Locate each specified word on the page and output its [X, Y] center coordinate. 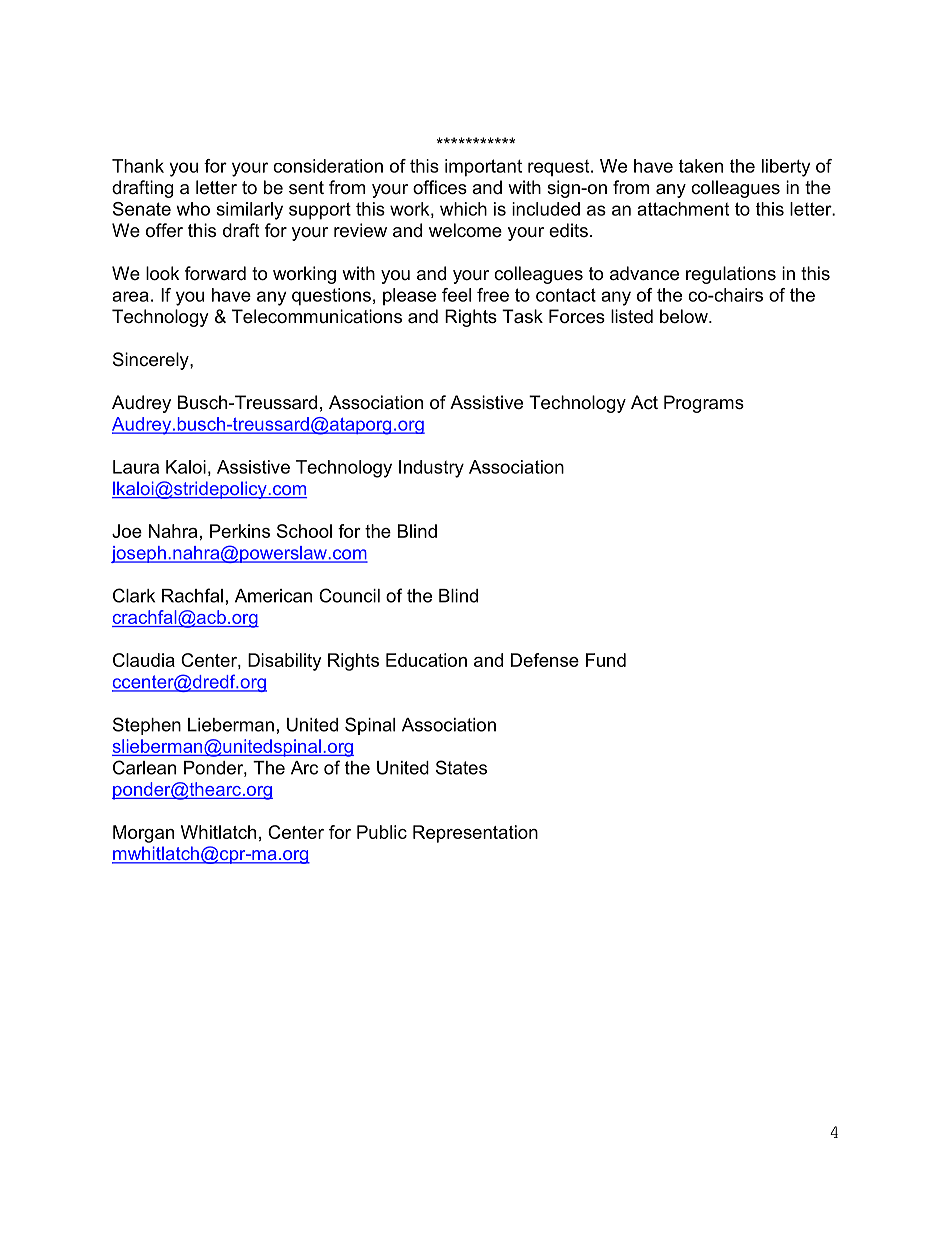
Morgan [143, 834]
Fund [606, 660]
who [193, 209]
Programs [704, 404]
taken [701, 166]
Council [349, 595]
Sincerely [152, 361]
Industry [431, 469]
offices [440, 187]
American [273, 596]
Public [382, 832]
